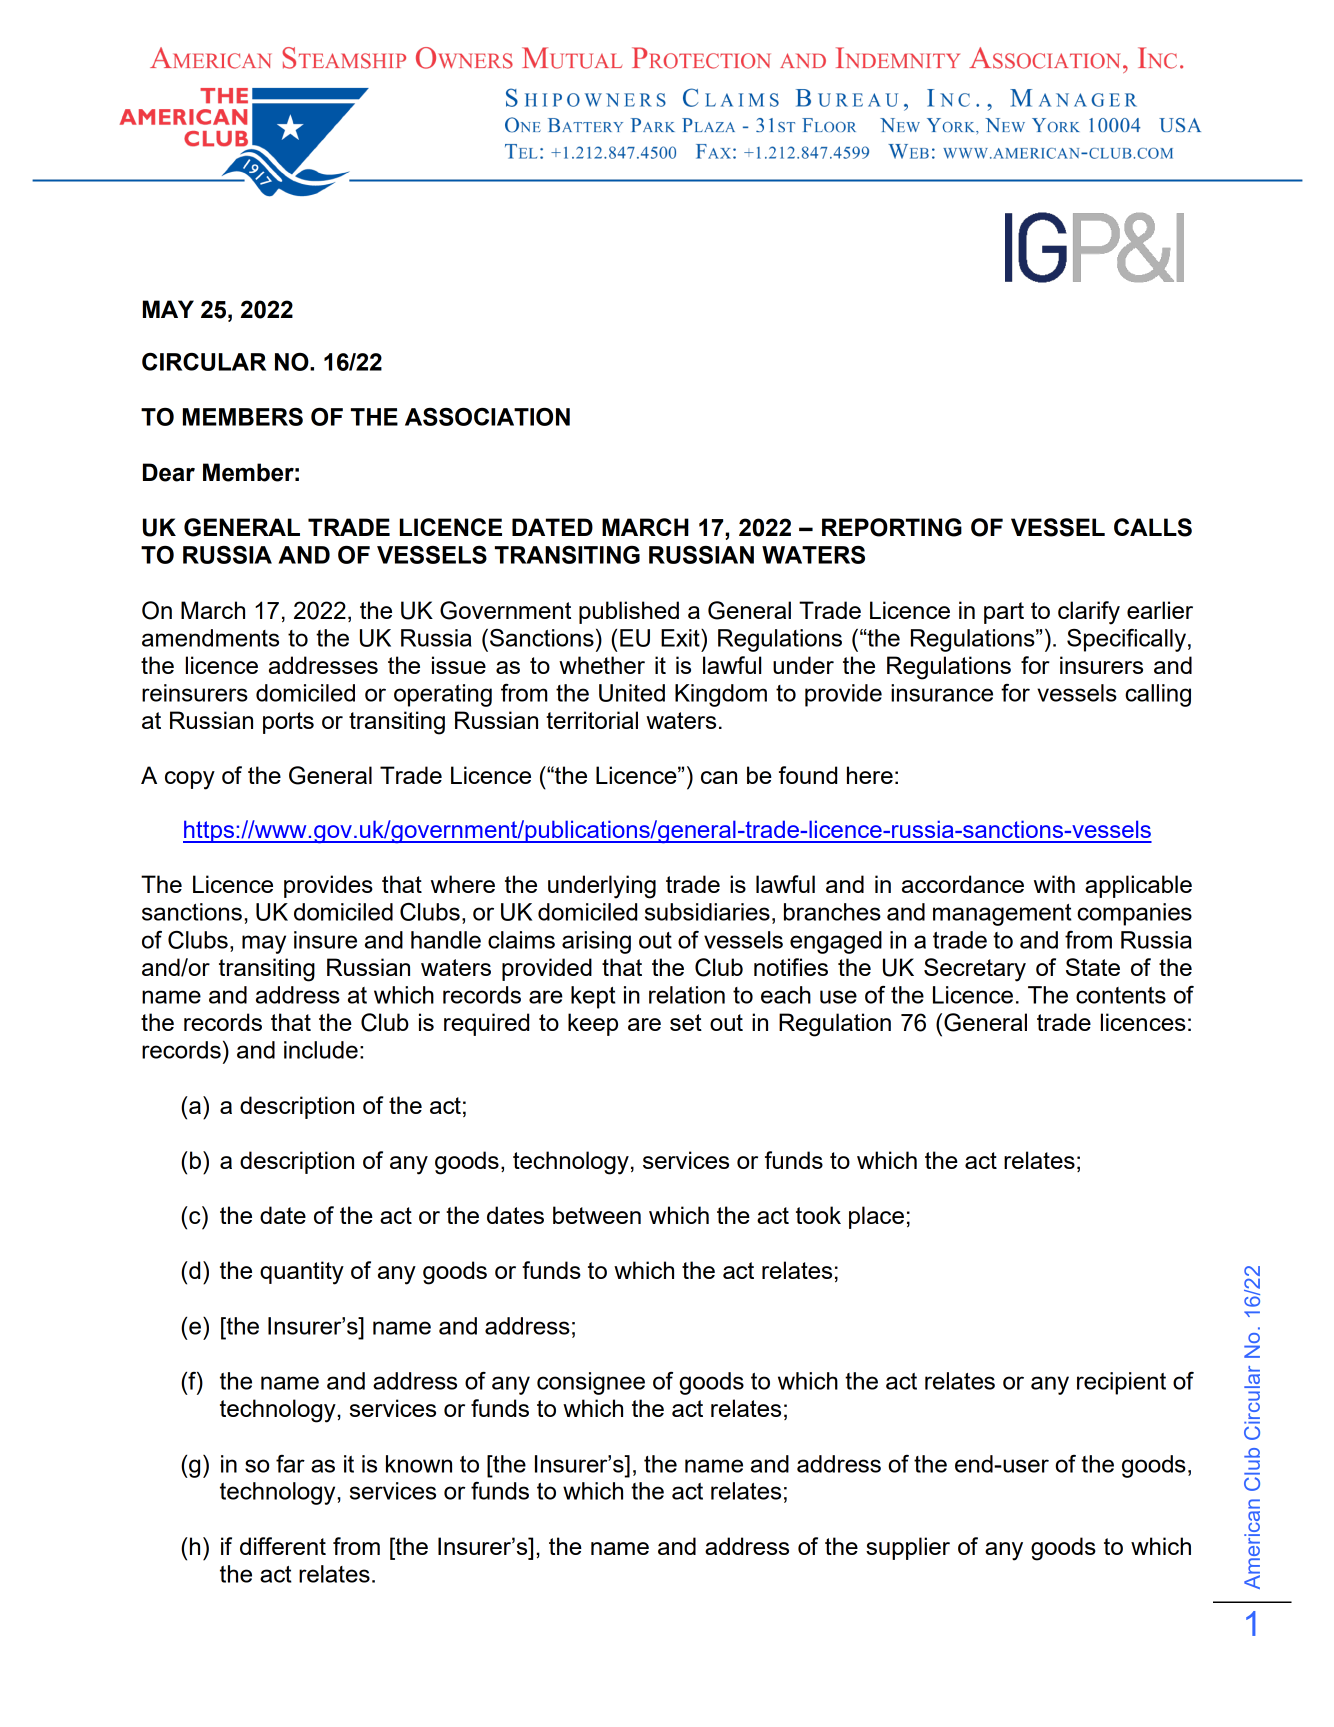 Image resolution: width=1334 pixels, height=1727 pixels. What do you see at coordinates (1093, 967) in the screenshot?
I see `State` at bounding box center [1093, 967].
